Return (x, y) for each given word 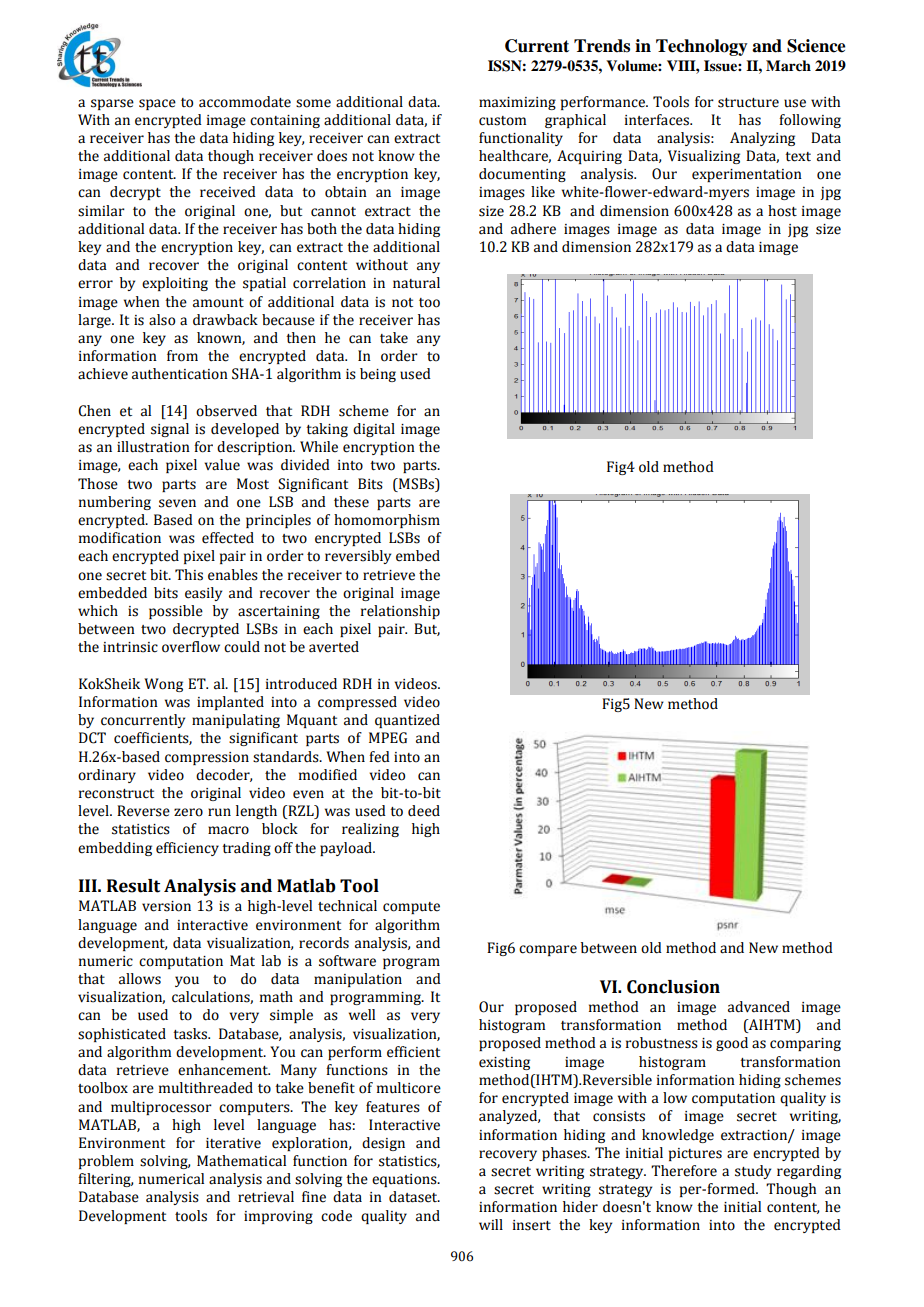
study (753, 1172)
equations (405, 1180)
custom (502, 121)
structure (748, 103)
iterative (233, 1143)
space (157, 104)
